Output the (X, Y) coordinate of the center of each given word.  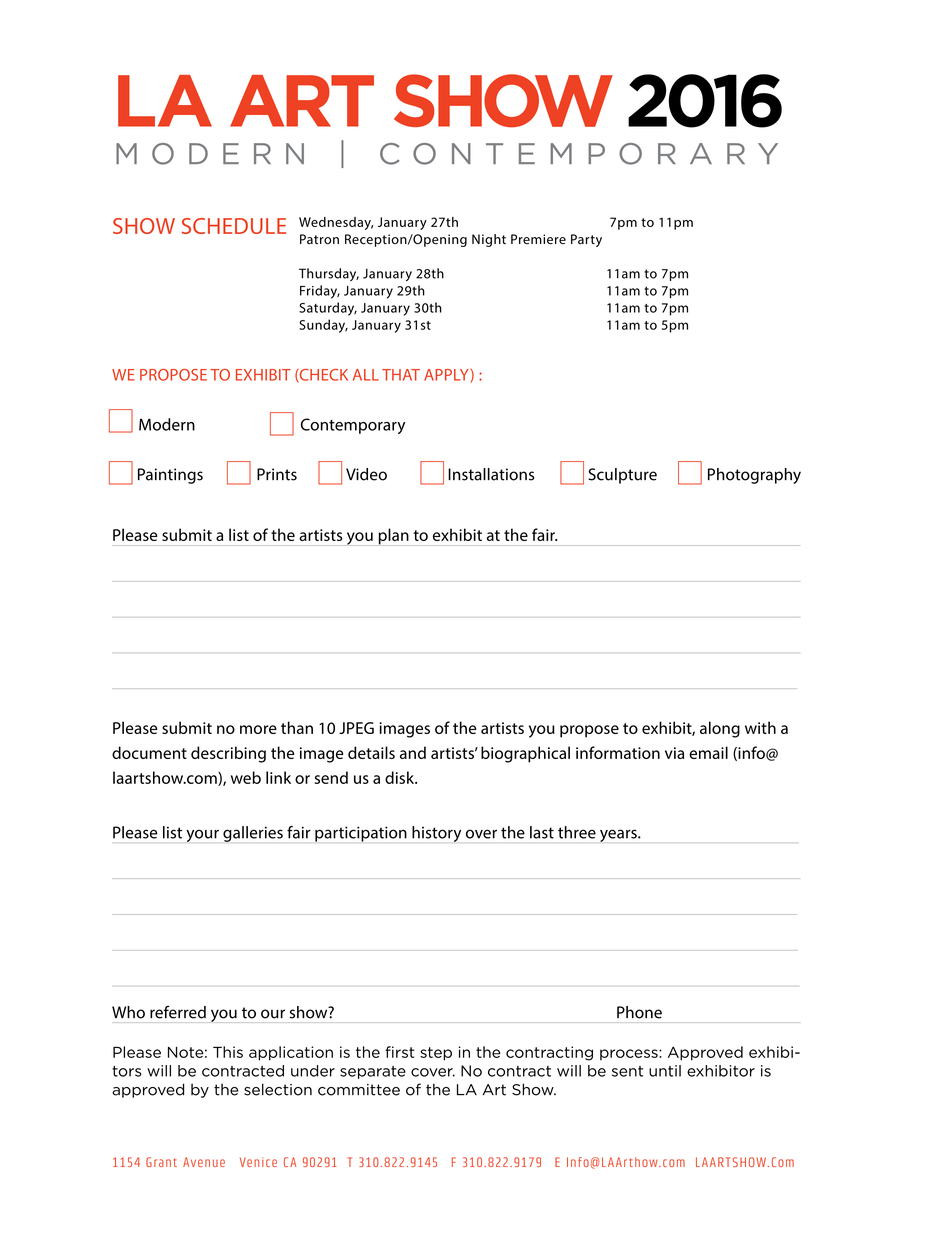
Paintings (170, 476)
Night (489, 240)
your (202, 835)
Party (586, 240)
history (436, 834)
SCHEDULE (234, 226)
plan (393, 537)
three (577, 832)
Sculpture (622, 476)
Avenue (204, 1162)
